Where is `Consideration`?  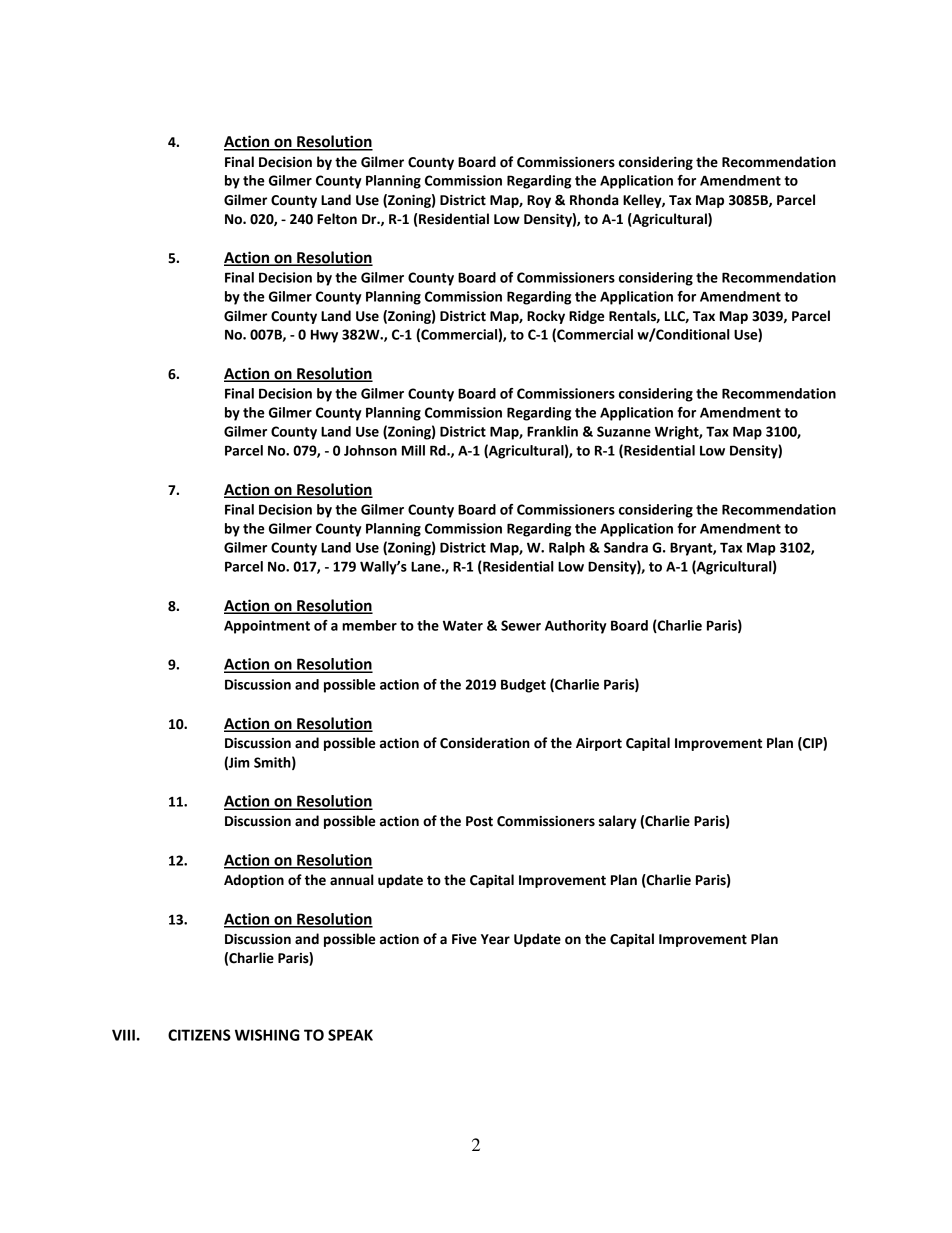 Consideration is located at coordinates (485, 743).
